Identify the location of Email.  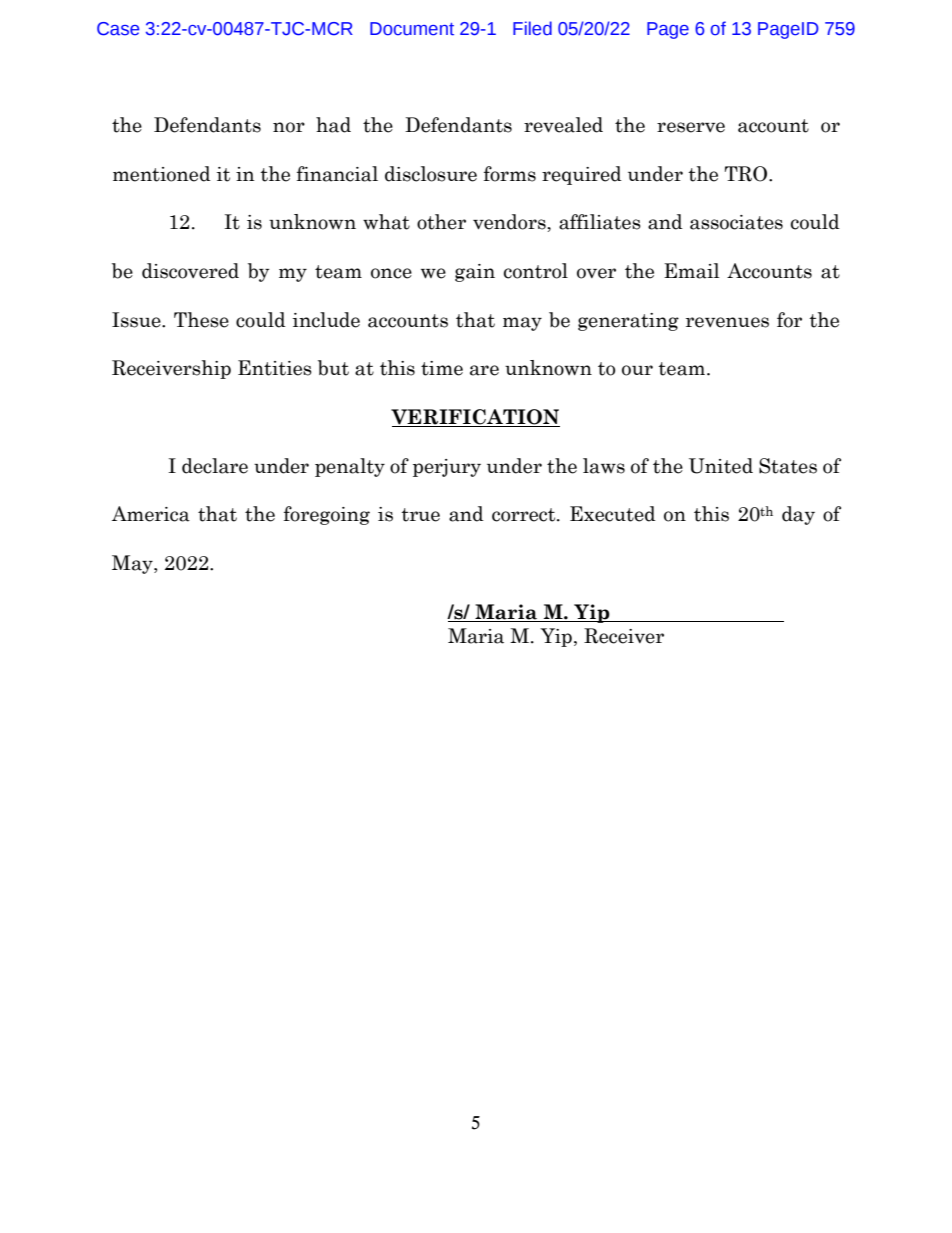
(691, 271).
